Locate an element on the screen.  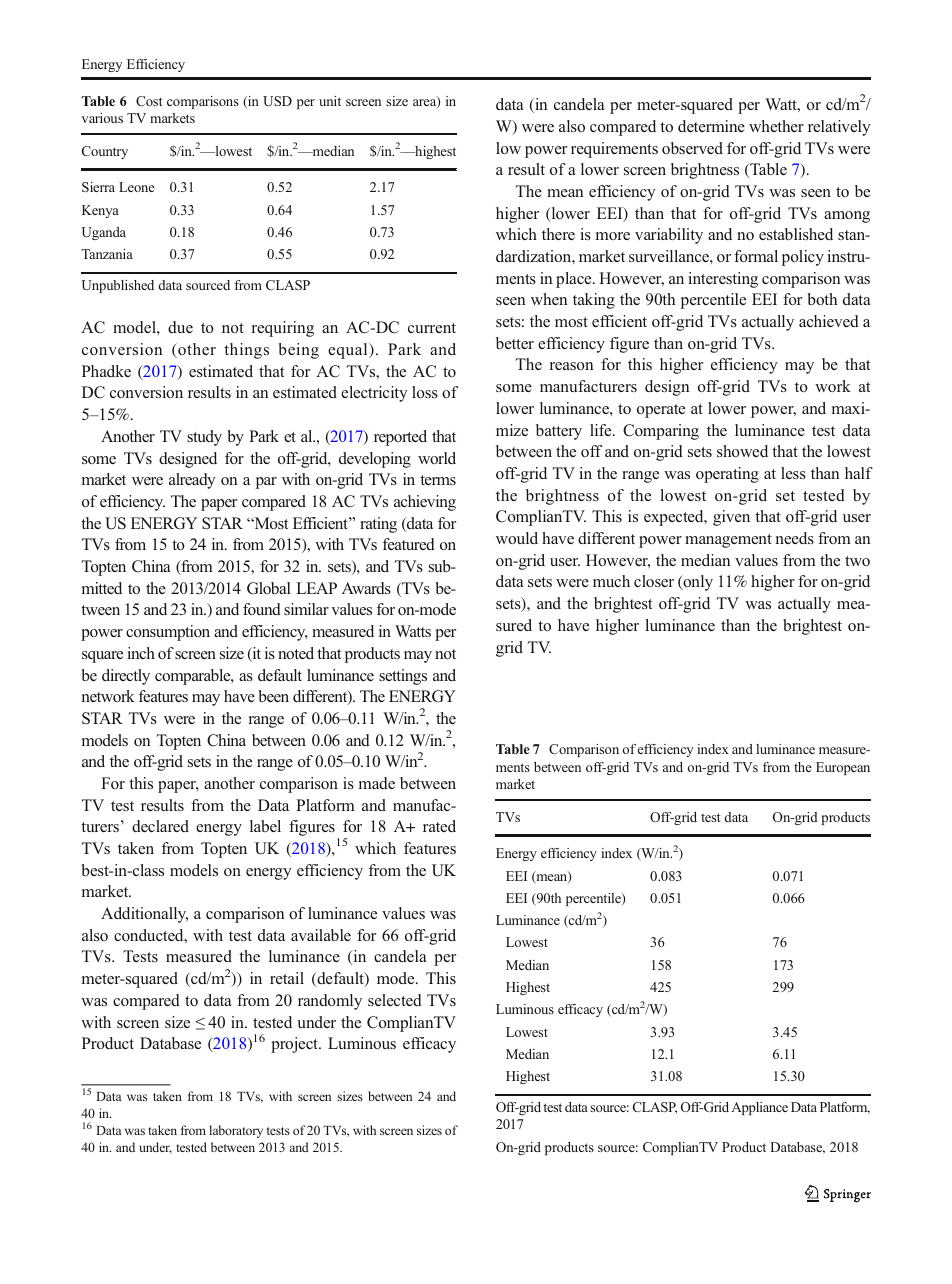
rated is located at coordinates (439, 826).
